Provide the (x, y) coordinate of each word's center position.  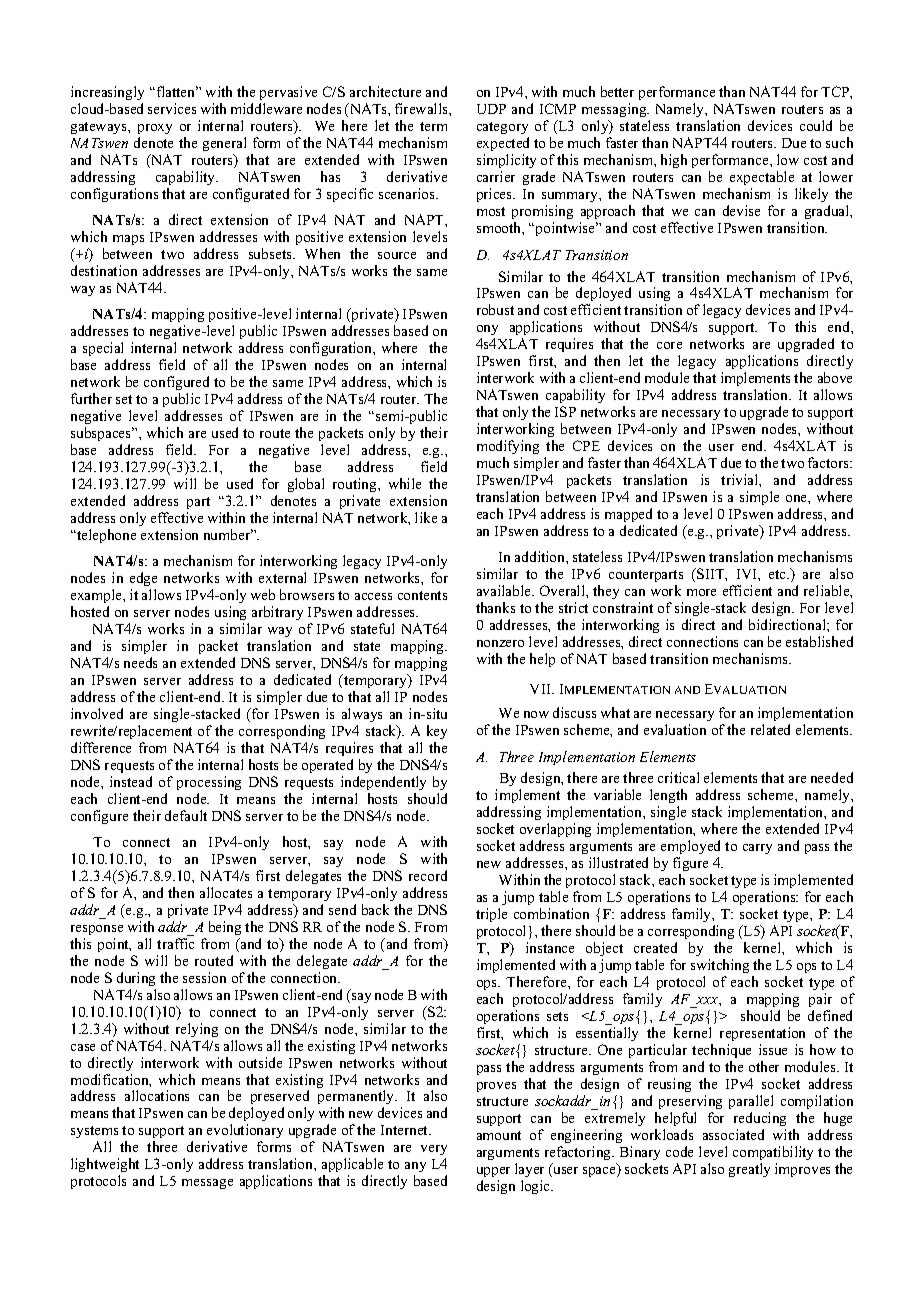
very (434, 1152)
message (207, 1184)
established (819, 641)
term (433, 126)
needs (140, 662)
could (816, 125)
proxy (155, 129)
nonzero (500, 643)
